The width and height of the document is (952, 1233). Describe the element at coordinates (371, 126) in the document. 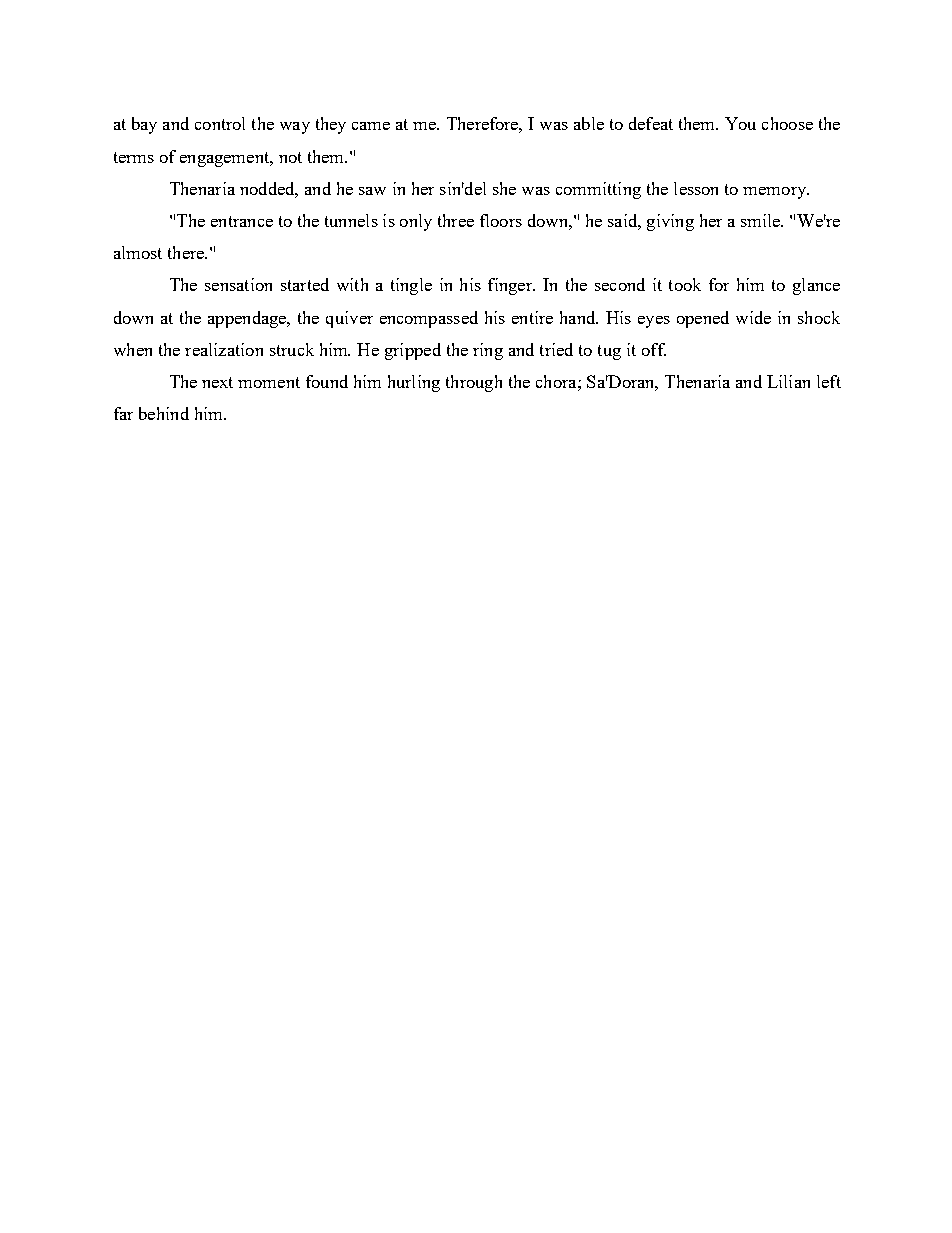

I see `came` at that location.
